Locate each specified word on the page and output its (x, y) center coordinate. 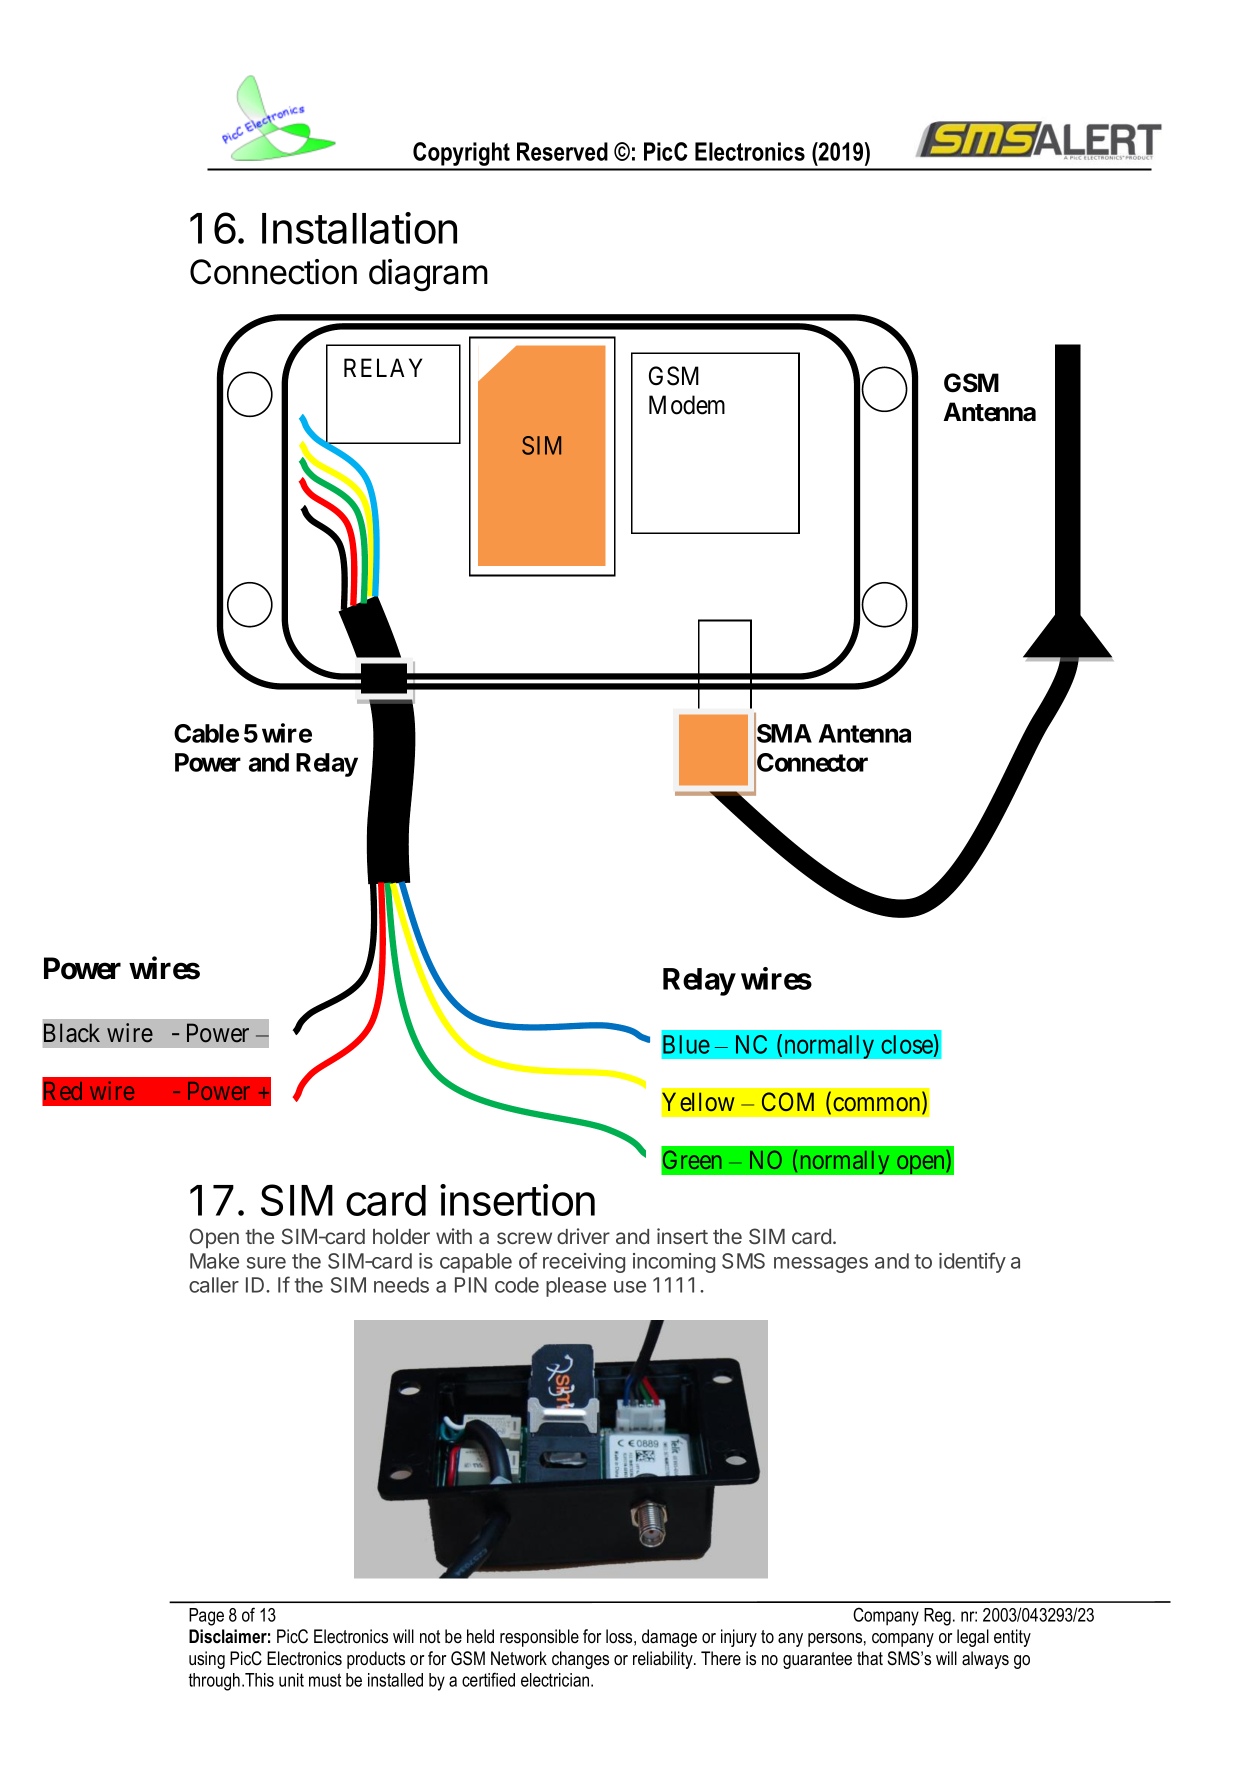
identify (972, 1262)
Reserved (562, 151)
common (878, 1105)
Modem (687, 405)
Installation (359, 228)
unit (291, 1680)
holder (401, 1236)
